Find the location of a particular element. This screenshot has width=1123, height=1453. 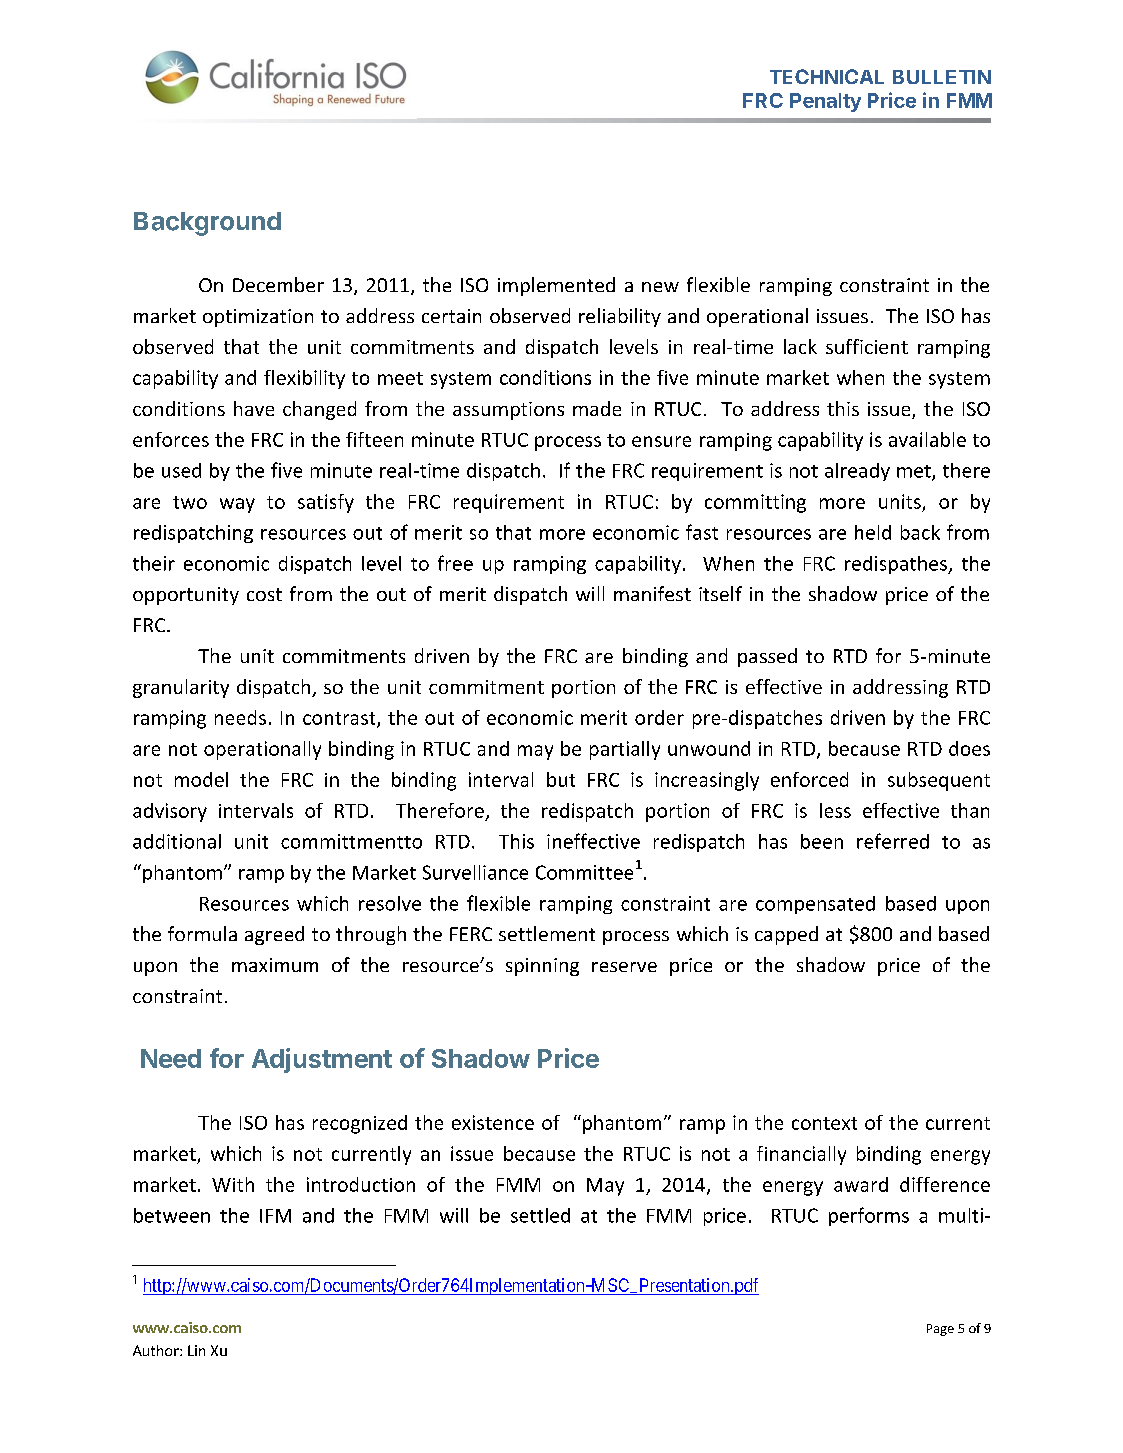

have is located at coordinates (254, 408).
